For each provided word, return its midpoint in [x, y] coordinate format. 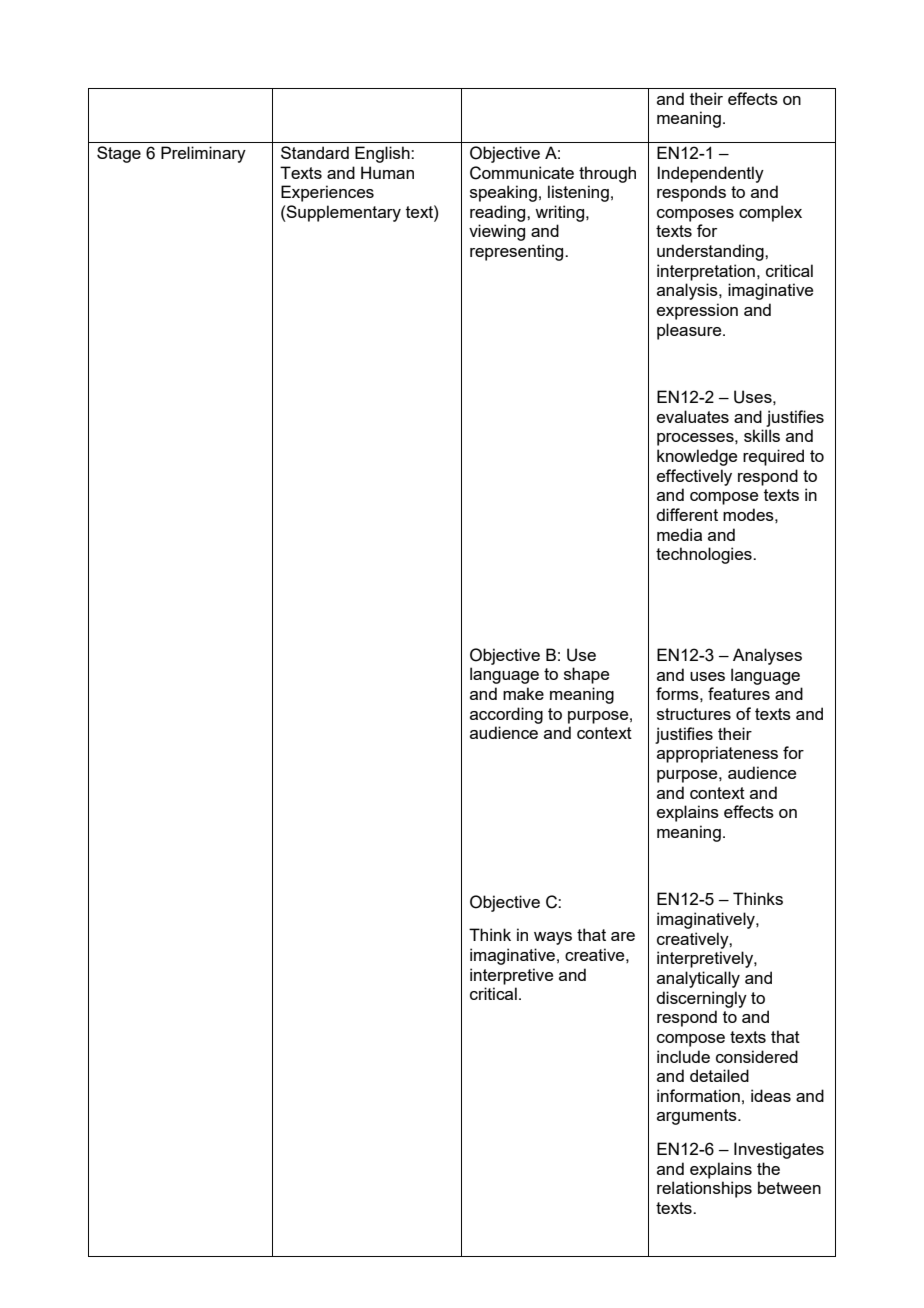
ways [553, 938]
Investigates [779, 1150]
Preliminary [203, 154]
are [623, 936]
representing [518, 252]
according [506, 715]
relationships [704, 1189]
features [739, 693]
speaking [503, 193]
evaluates [693, 416]
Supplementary [343, 213]
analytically [698, 979]
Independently [710, 174]
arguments [698, 1117]
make [523, 693]
